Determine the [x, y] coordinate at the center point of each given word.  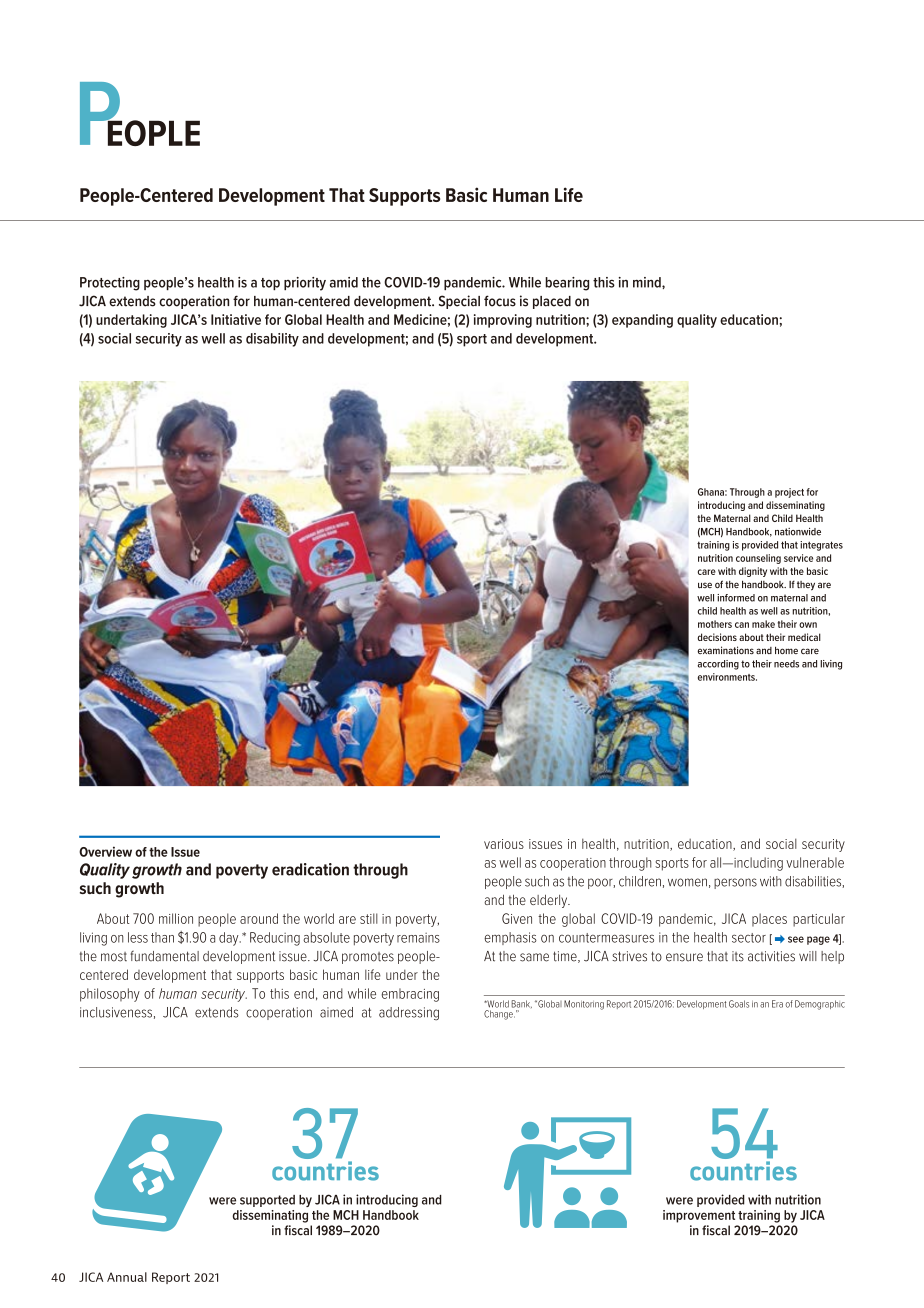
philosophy [110, 995]
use [705, 585]
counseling [758, 559]
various [504, 844]
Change [499, 1015]
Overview [105, 851]
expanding [642, 321]
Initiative [236, 319]
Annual [127, 1277]
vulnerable [815, 862]
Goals [739, 1004]
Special [459, 302]
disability [272, 340]
